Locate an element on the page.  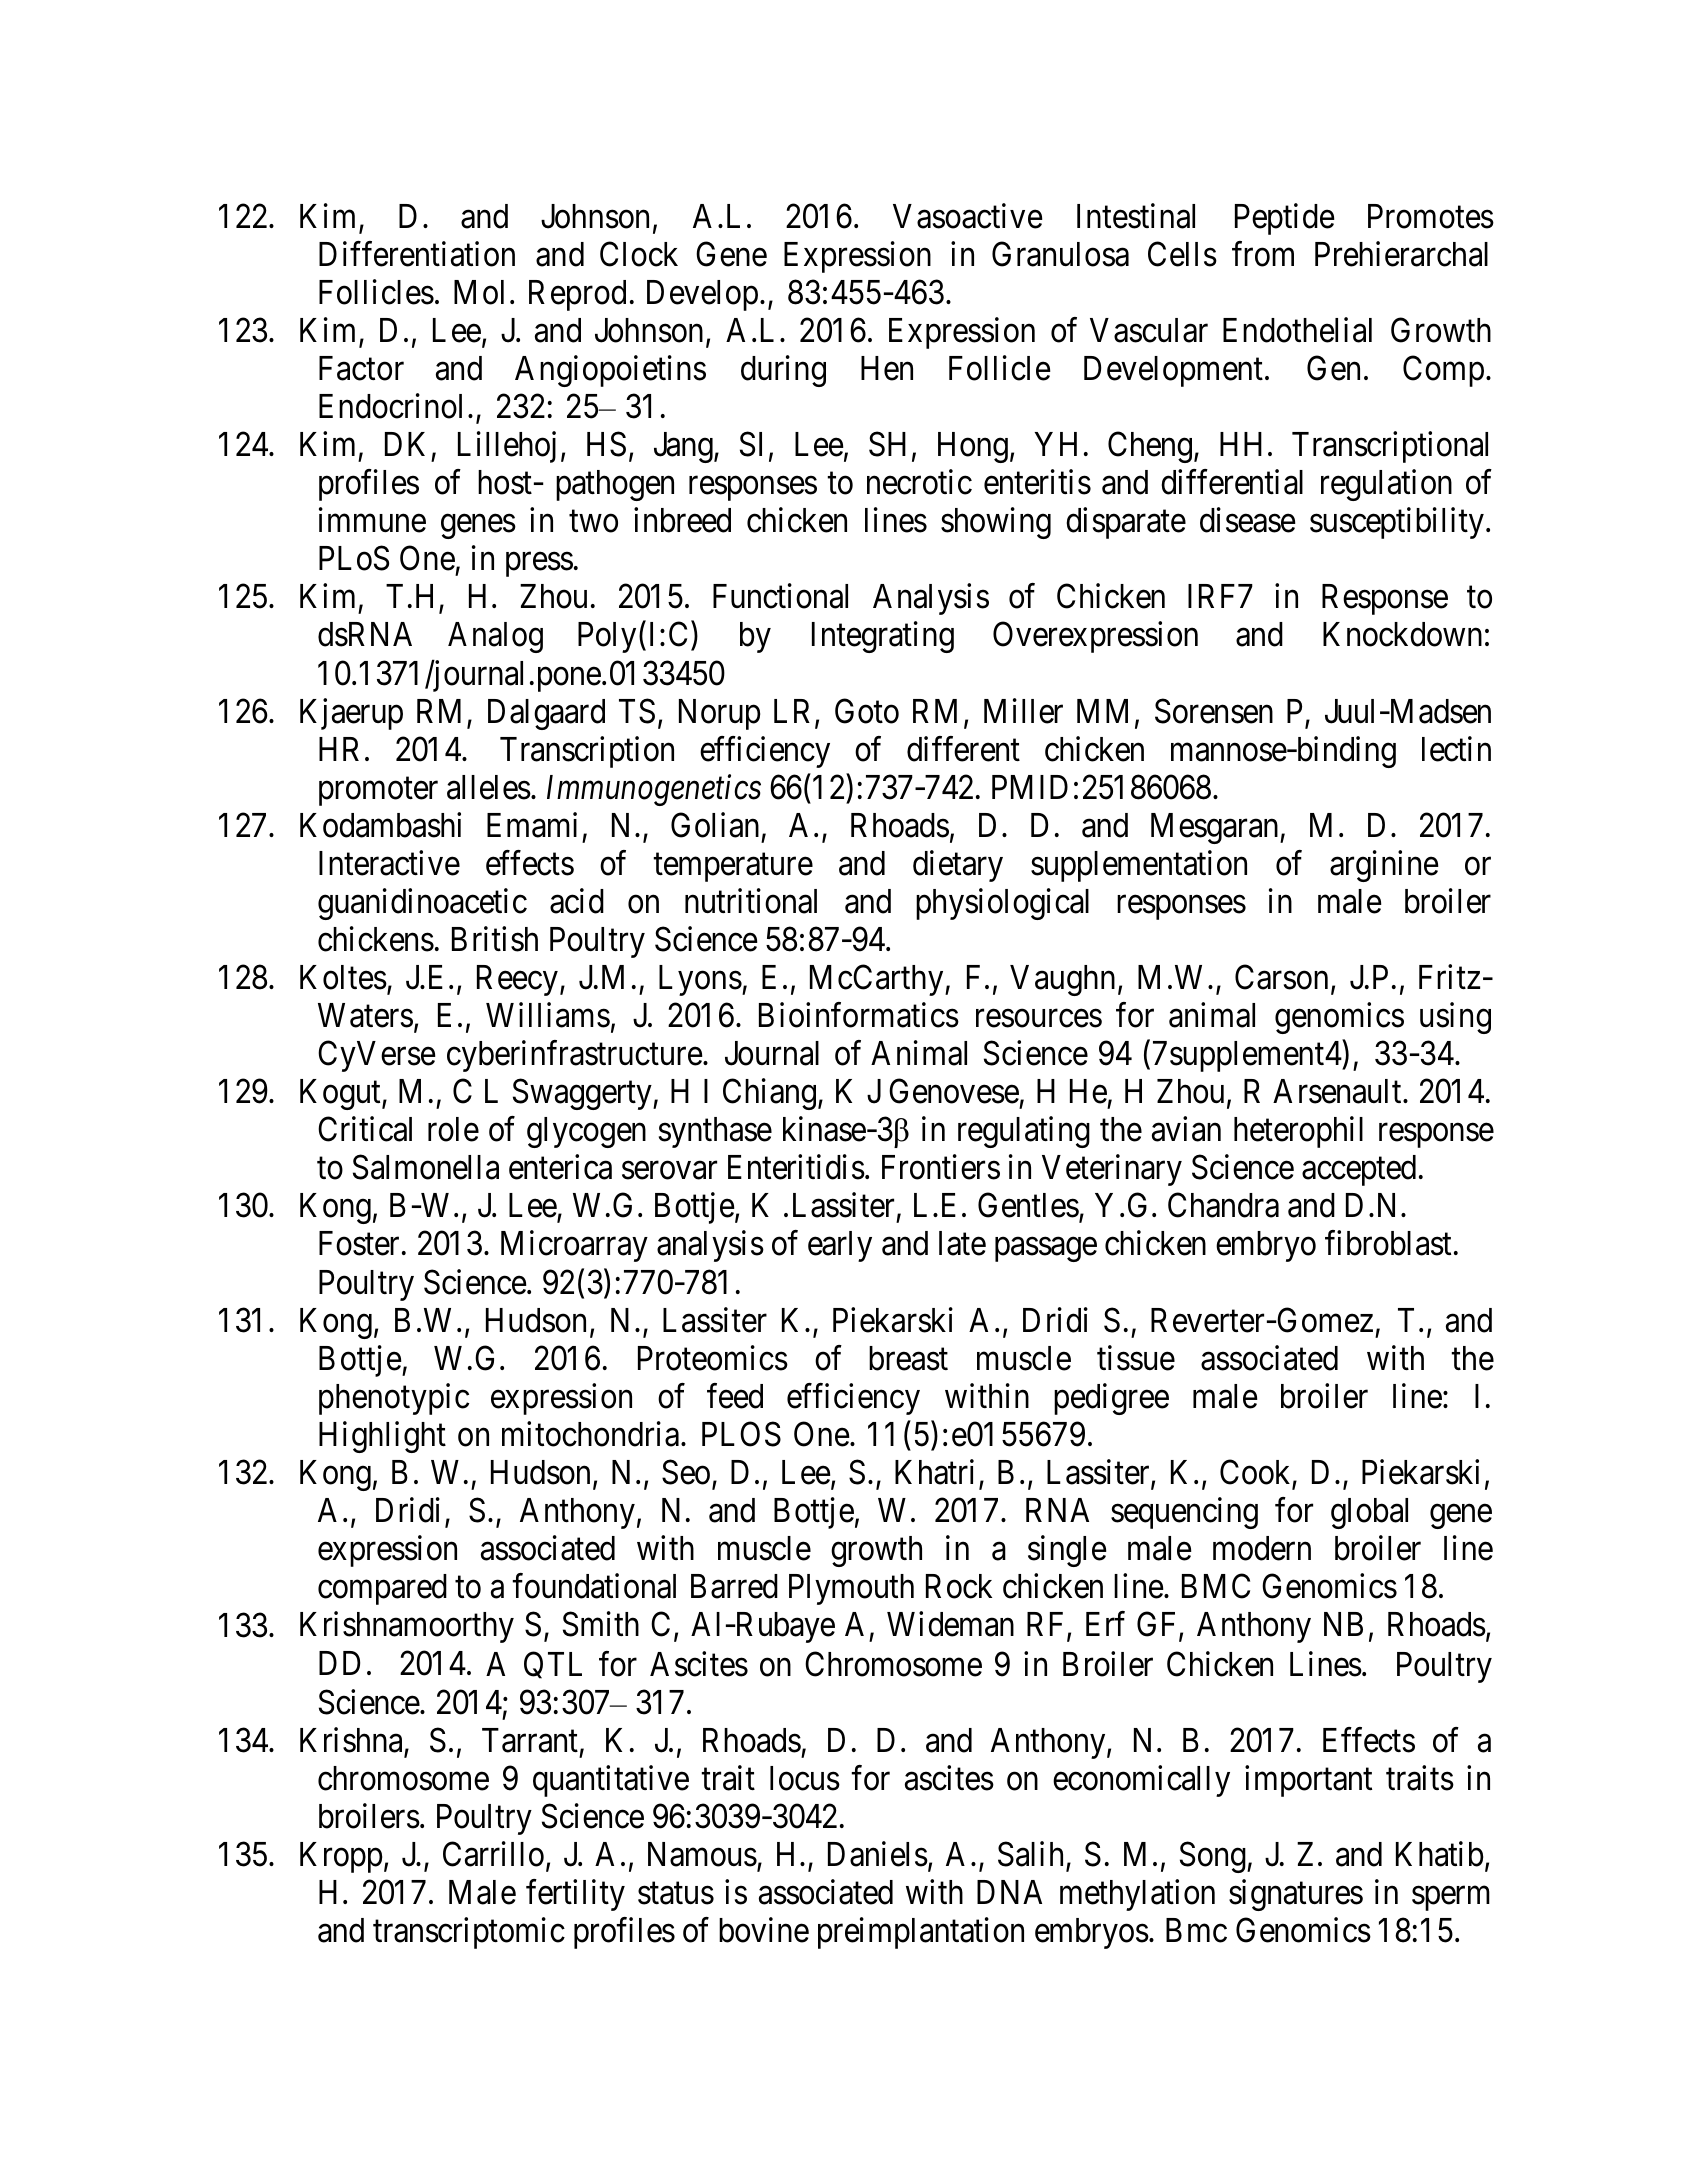
phenotypic is located at coordinates (394, 1399).
